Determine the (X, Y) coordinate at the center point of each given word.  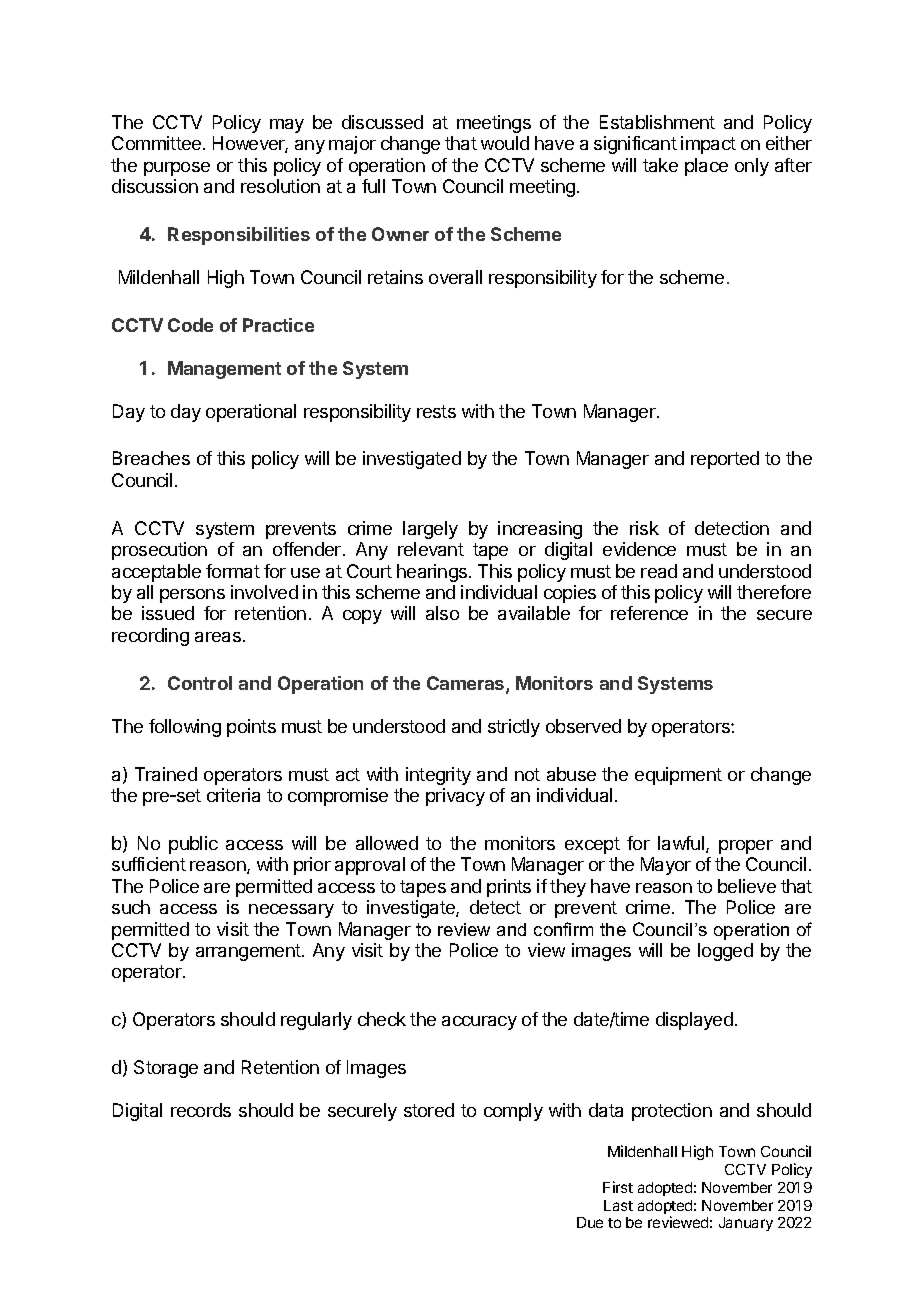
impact (708, 145)
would (505, 143)
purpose (177, 169)
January (746, 1224)
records (201, 1110)
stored (429, 1110)
